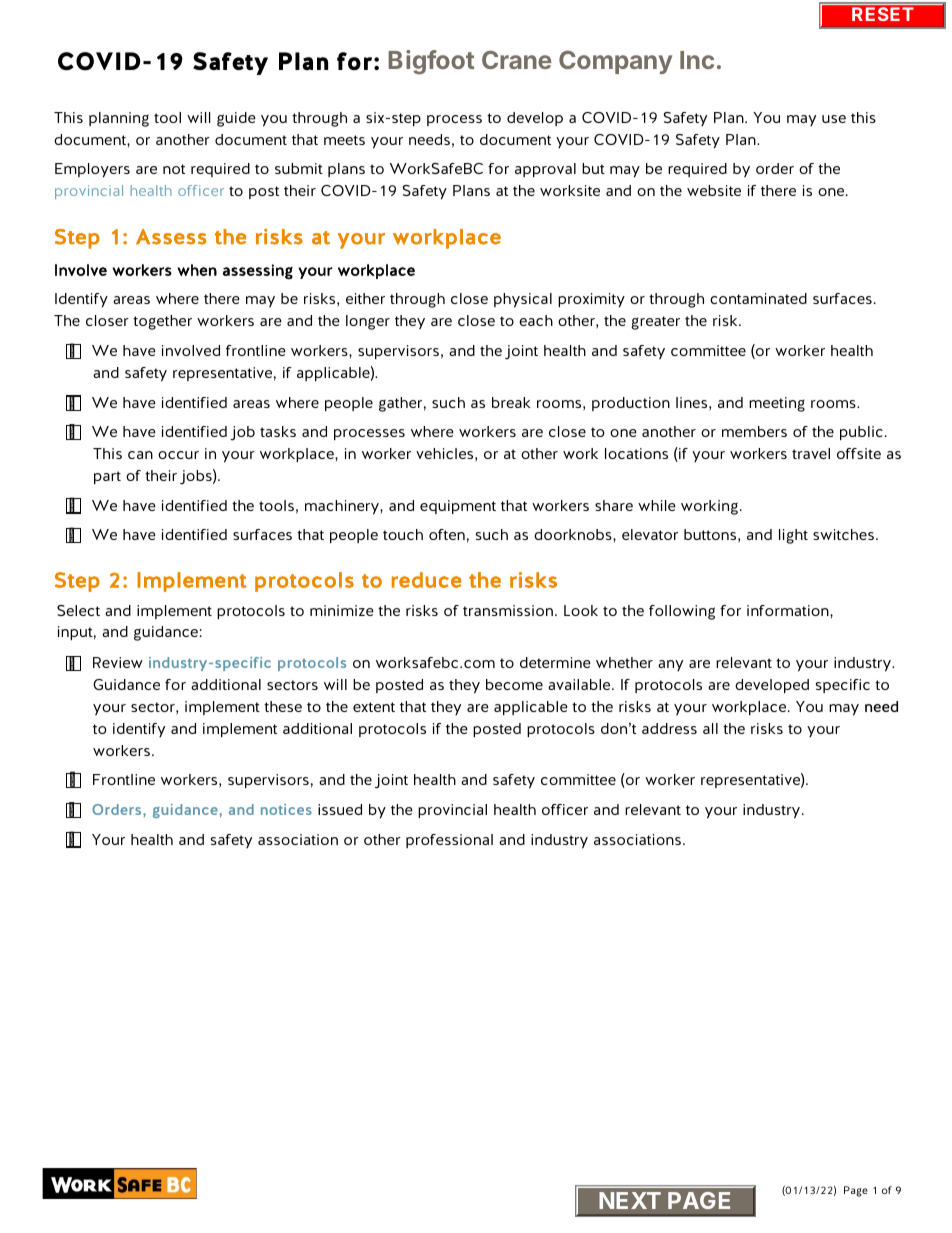  I want to click on approval, so click(545, 170).
